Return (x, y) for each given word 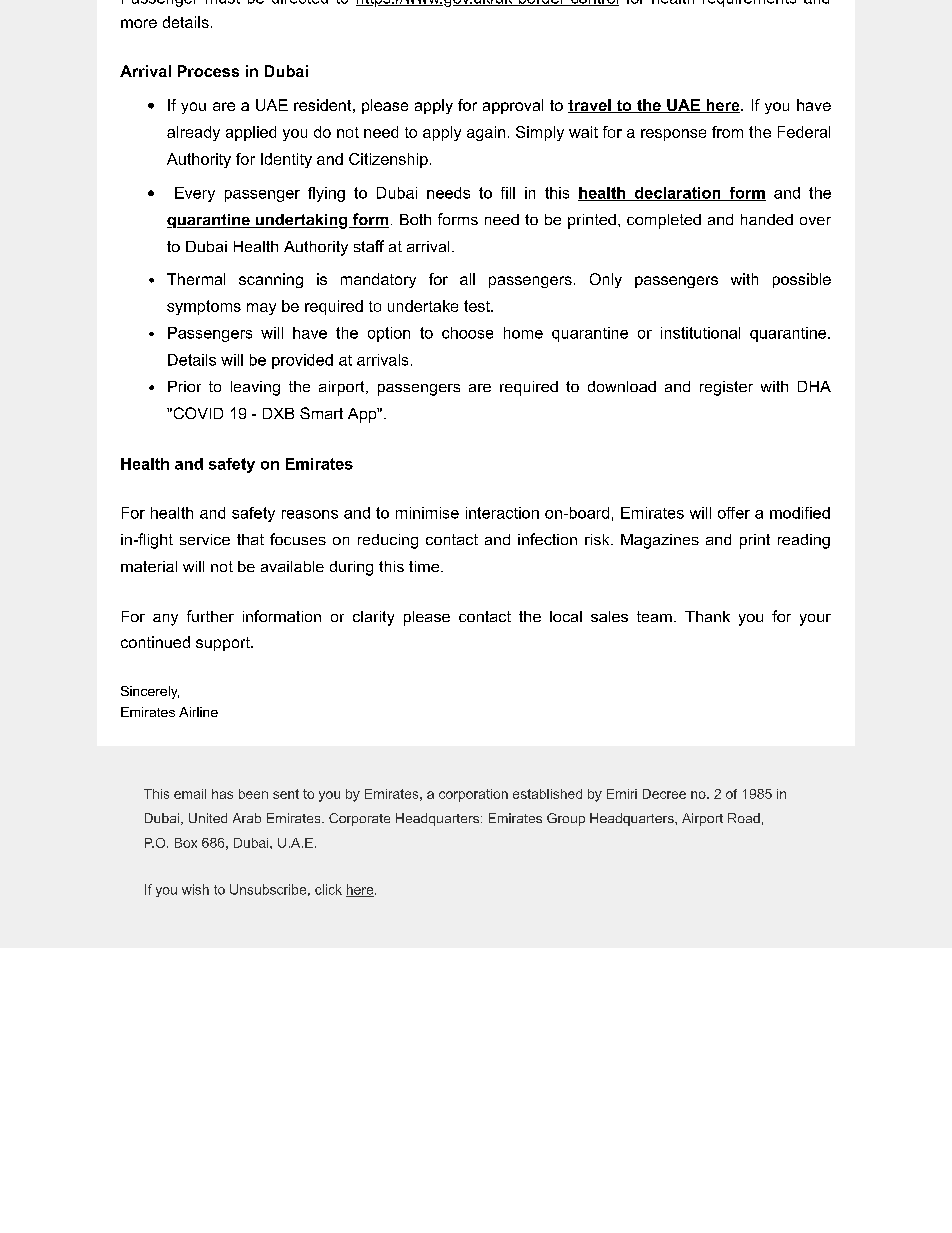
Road (744, 818)
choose (467, 333)
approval (513, 106)
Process (208, 71)
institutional (700, 333)
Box (186, 843)
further (210, 616)
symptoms (204, 307)
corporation (473, 795)
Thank (707, 616)
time (424, 566)
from (727, 132)
